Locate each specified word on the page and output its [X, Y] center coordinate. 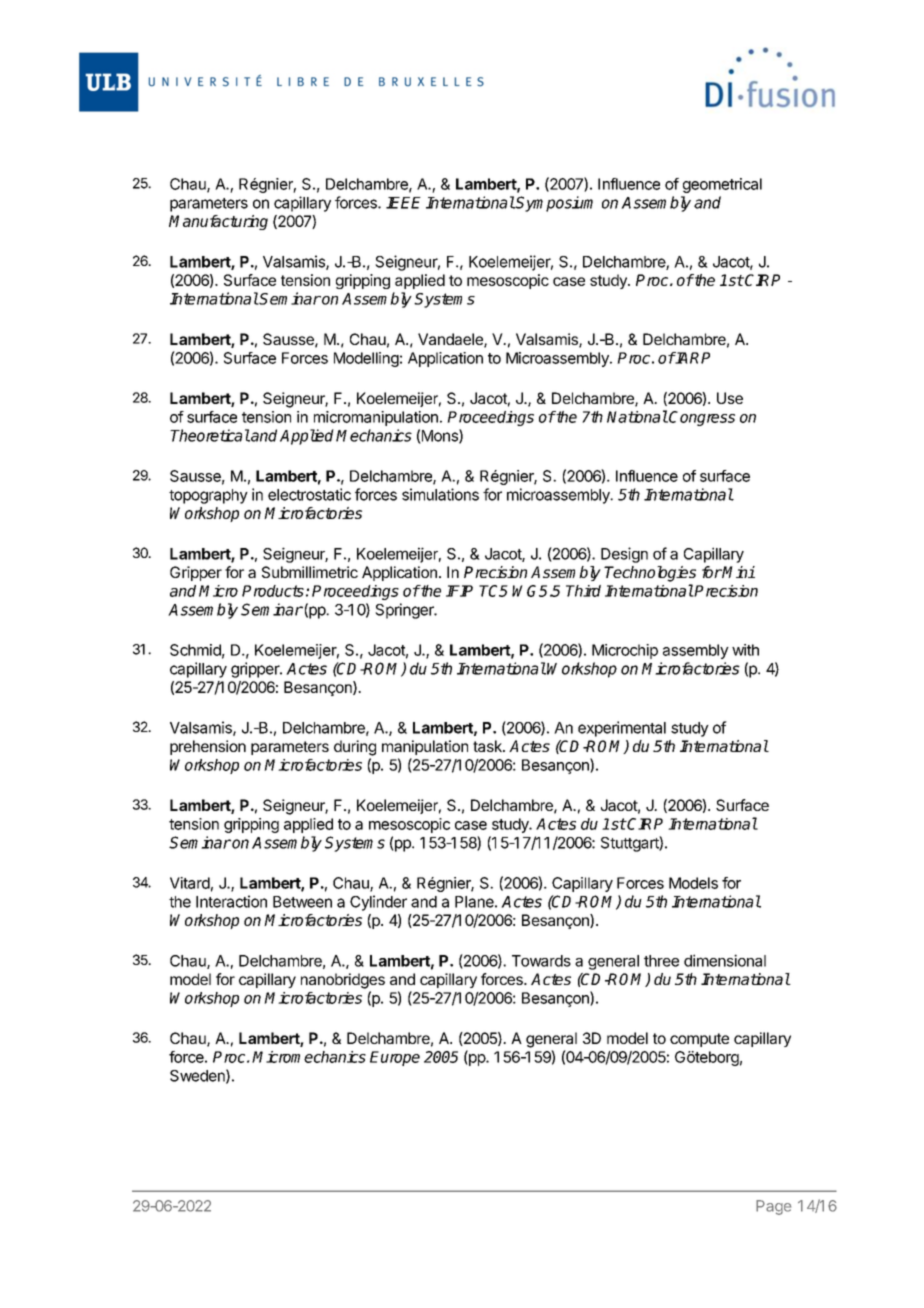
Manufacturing [218, 222]
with [745, 650]
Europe [395, 1058]
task [488, 746]
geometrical [722, 185]
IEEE [403, 203]
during [355, 748]
